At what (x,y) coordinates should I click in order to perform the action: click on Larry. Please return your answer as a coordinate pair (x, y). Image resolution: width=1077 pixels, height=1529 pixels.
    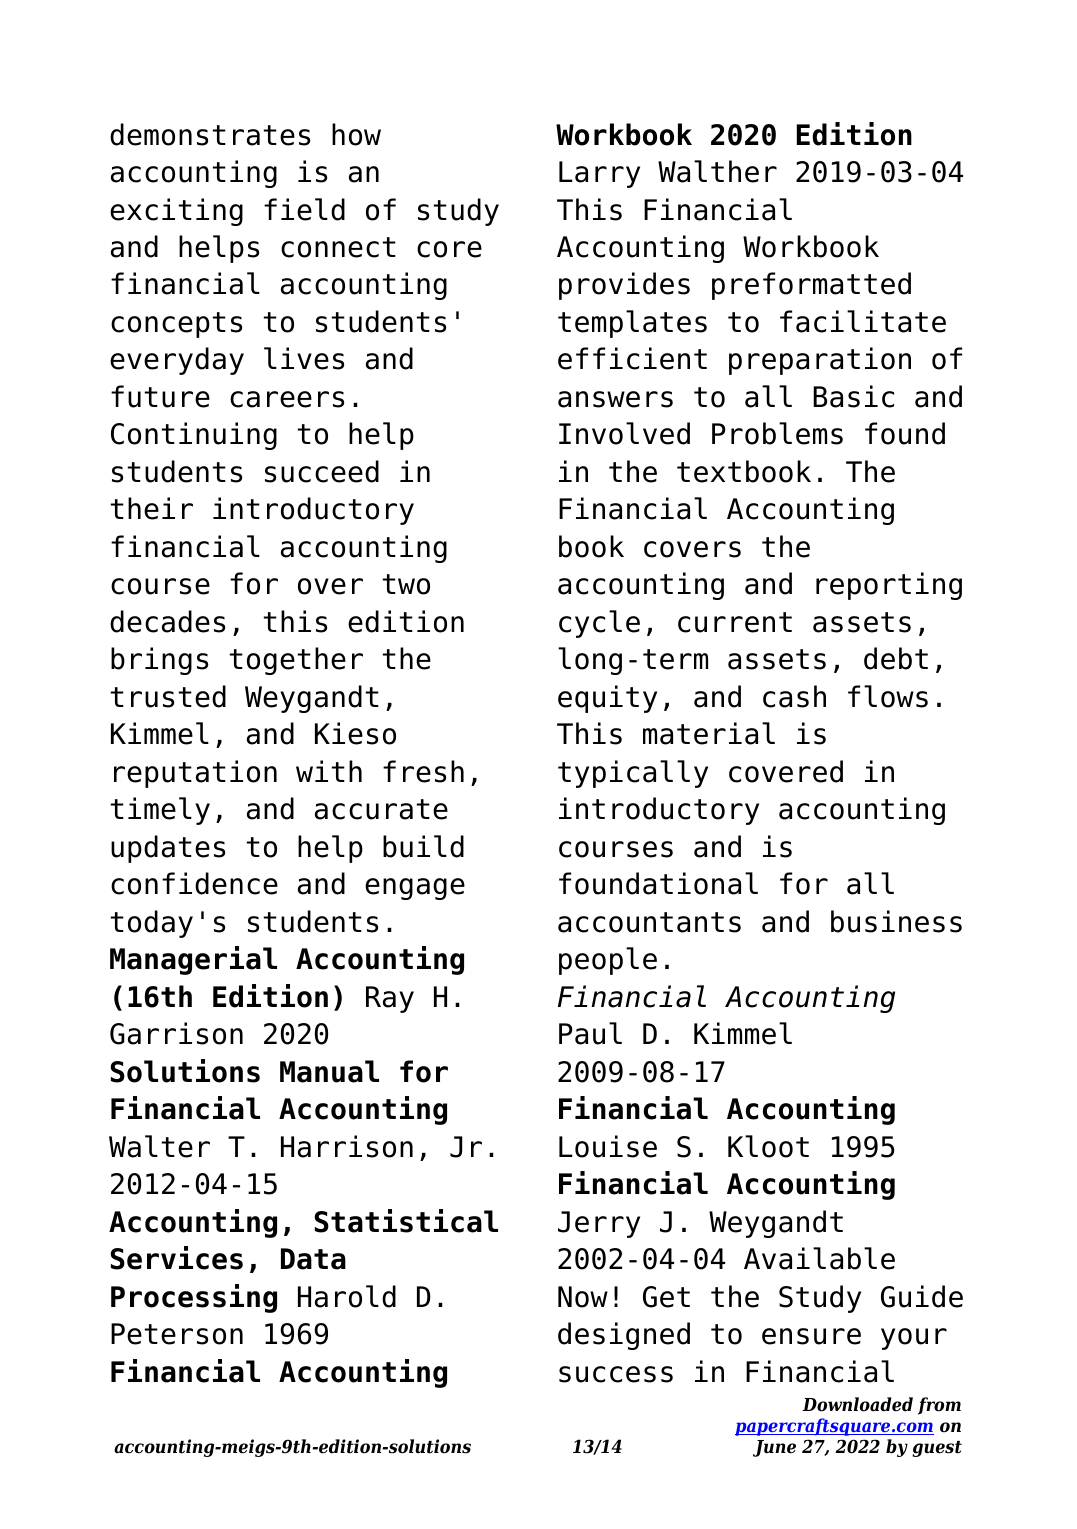
    Looking at the image, I should click on (599, 174).
